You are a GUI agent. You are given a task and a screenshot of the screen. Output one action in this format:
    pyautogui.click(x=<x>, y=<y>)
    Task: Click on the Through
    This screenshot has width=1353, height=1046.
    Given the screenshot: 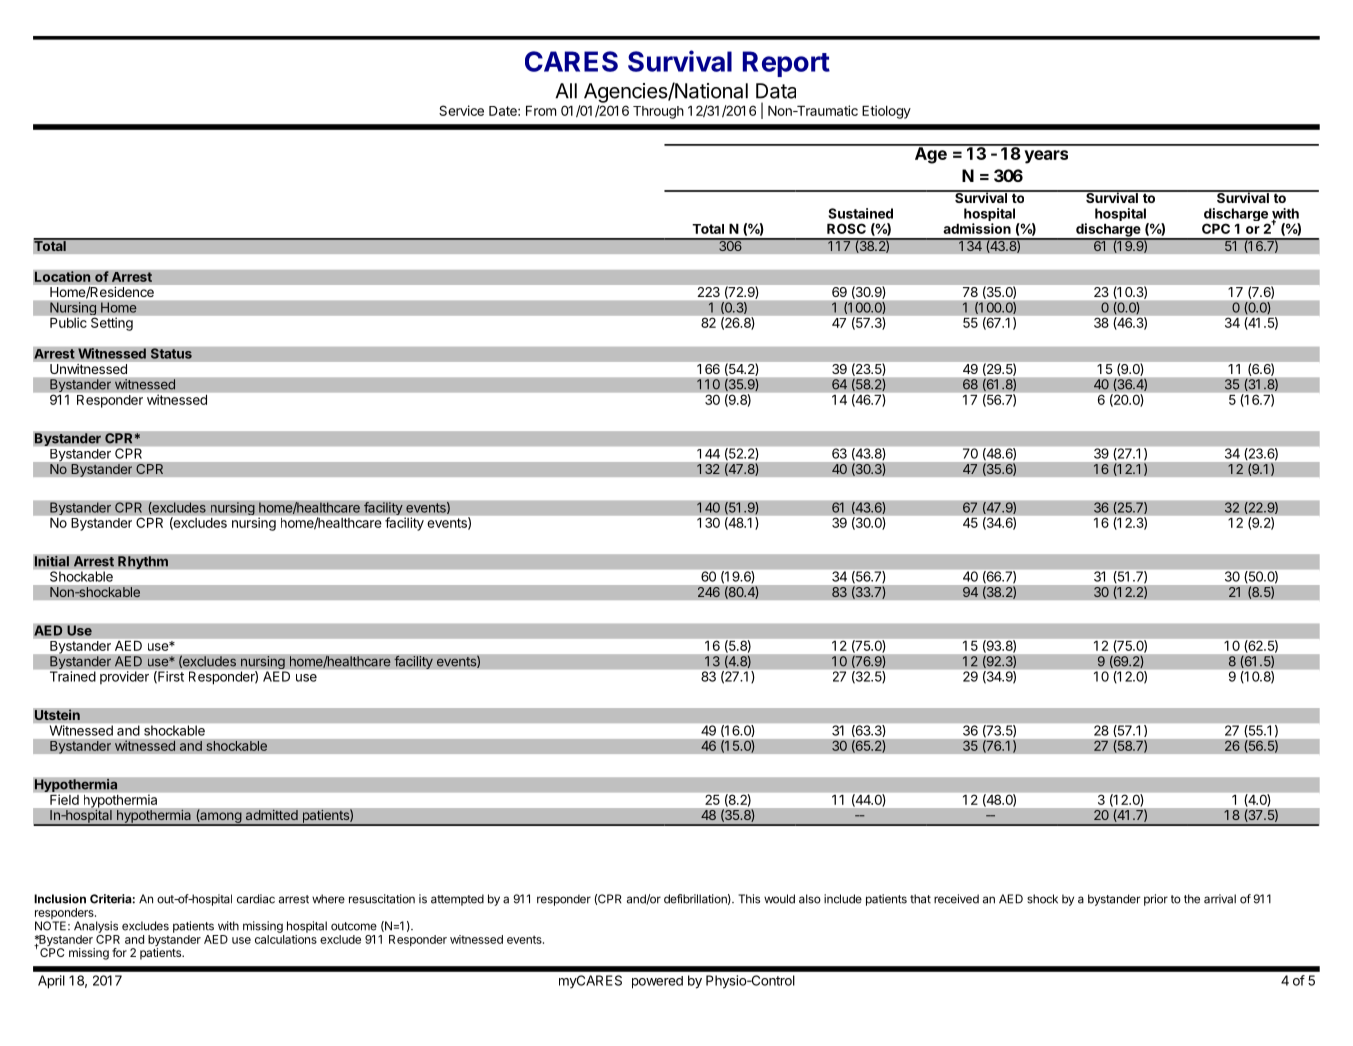 What is the action you would take?
    pyautogui.click(x=658, y=112)
